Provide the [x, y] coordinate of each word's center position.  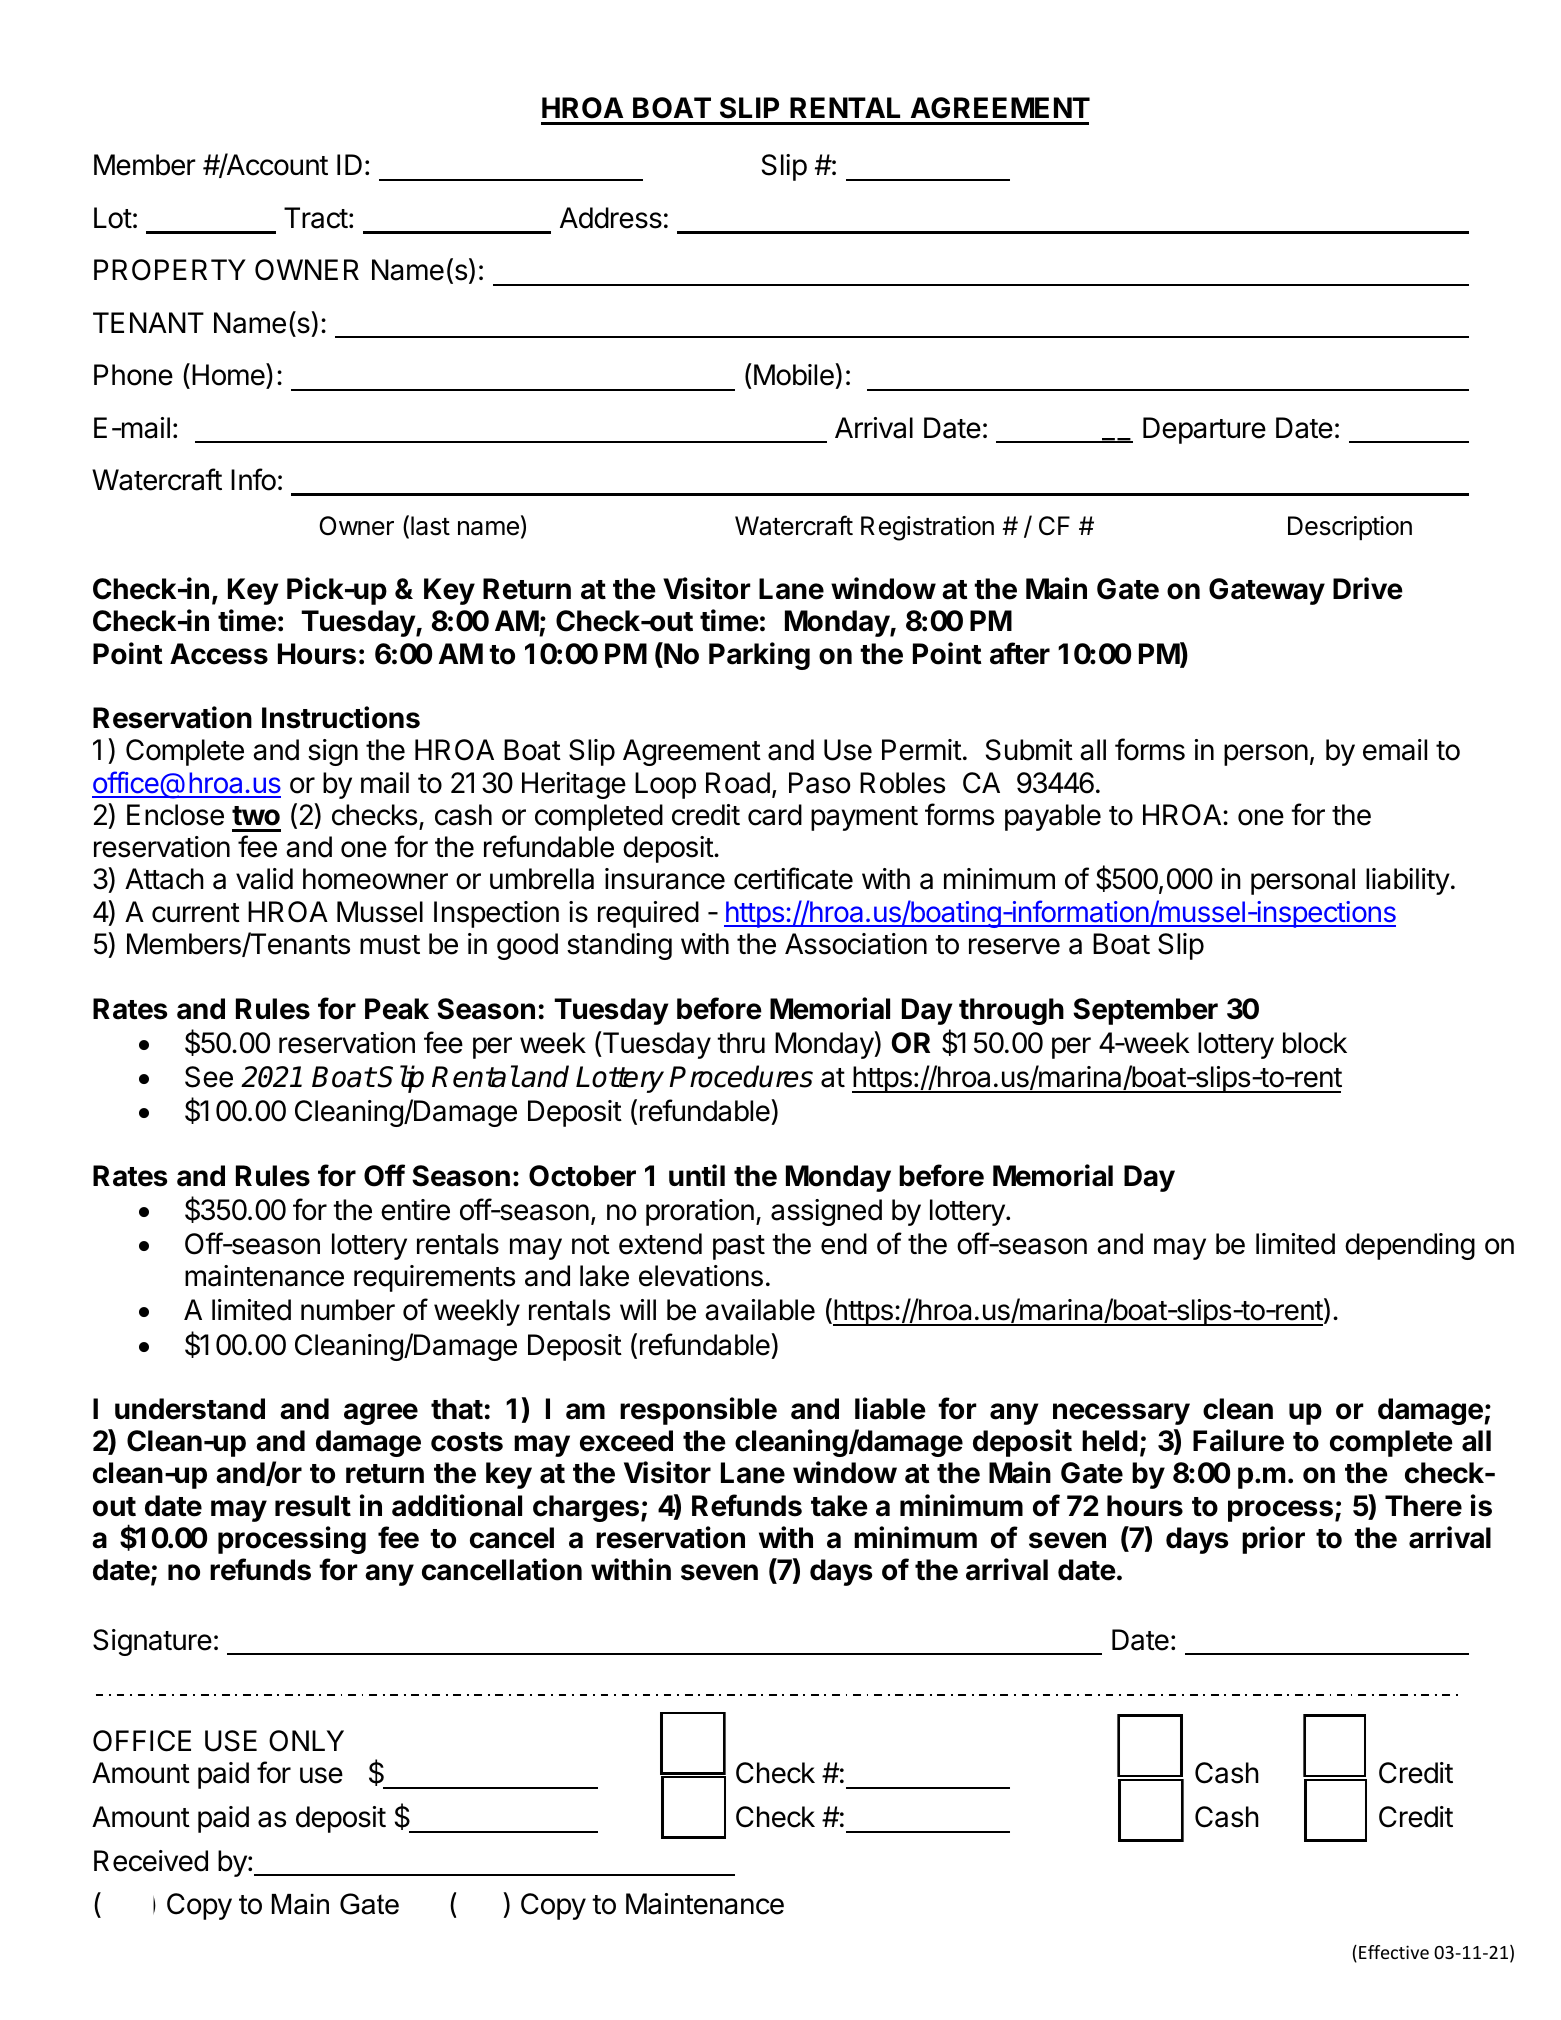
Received [151, 1861]
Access [219, 654]
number [348, 1310]
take [839, 1506]
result [313, 1506]
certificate [793, 878]
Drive [1368, 588]
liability [1408, 881]
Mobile [793, 376]
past [739, 1247]
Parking [759, 656]
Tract [316, 218]
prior [1273, 1540]
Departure [1204, 430]
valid [264, 879]
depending [1410, 1246]
